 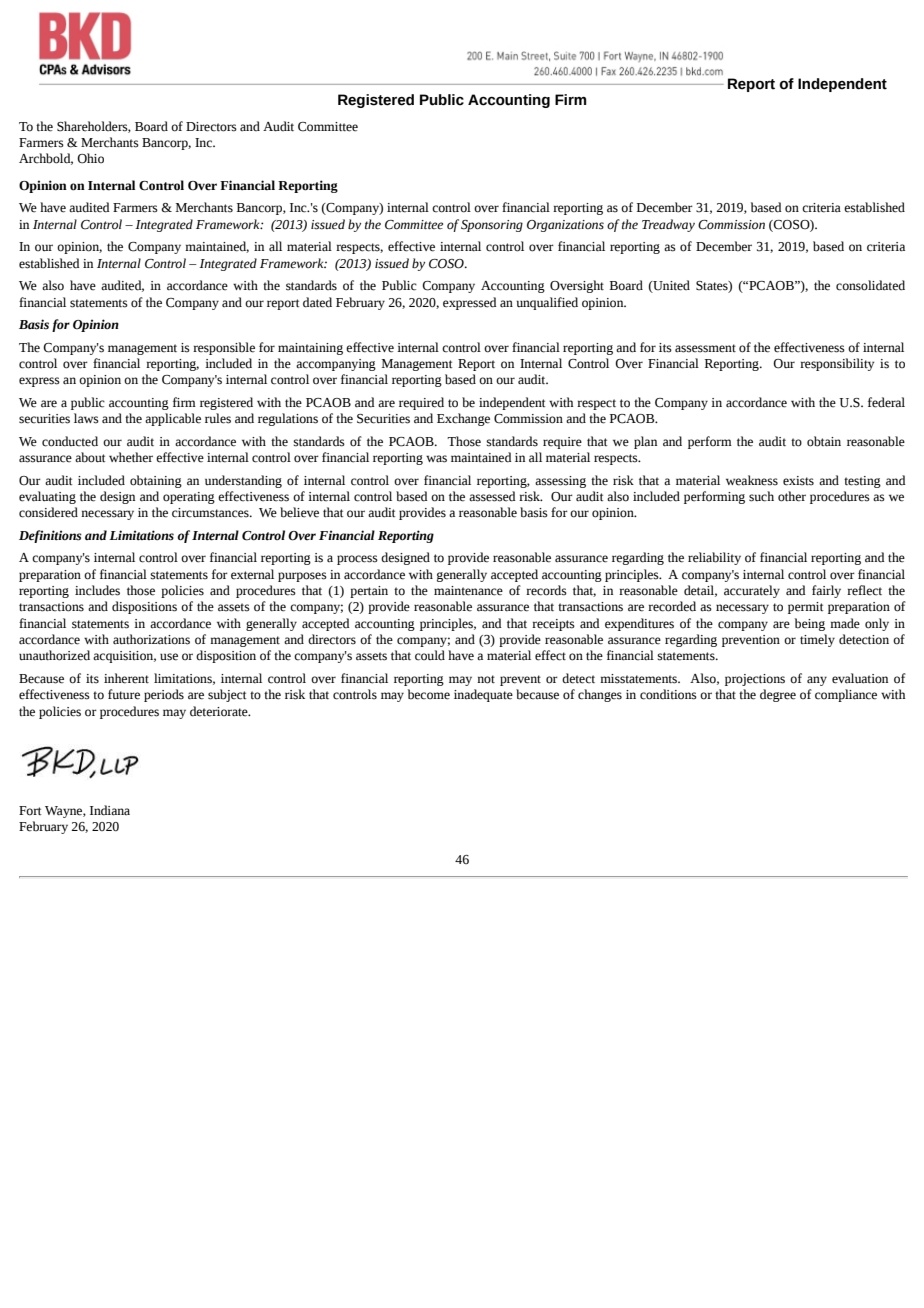 What do you see at coordinates (97, 590) in the screenshot?
I see `includes` at bounding box center [97, 590].
